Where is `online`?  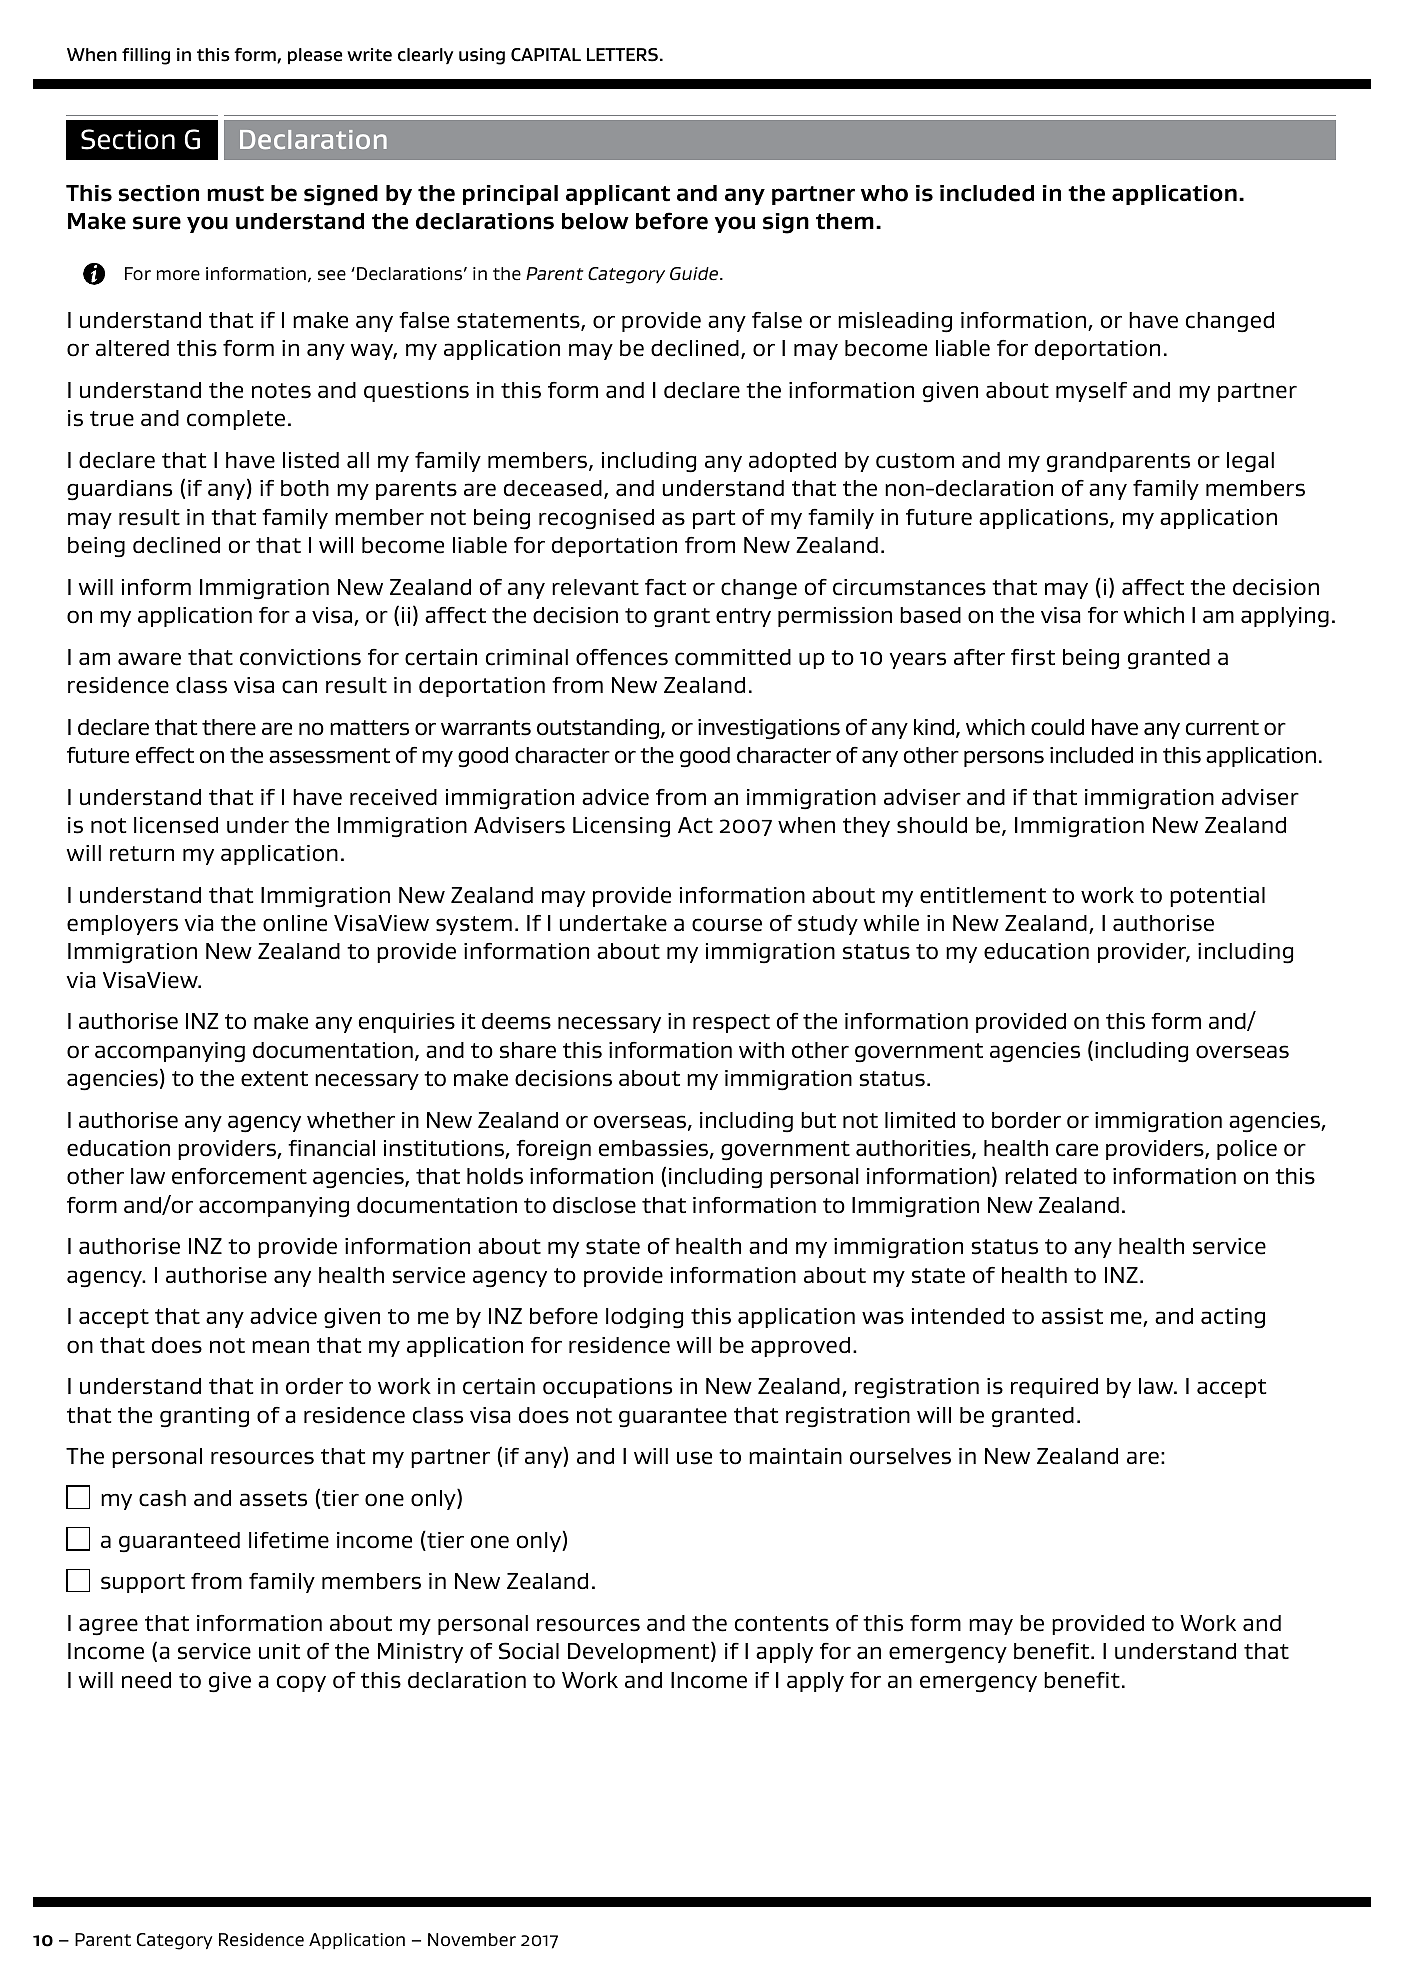
online is located at coordinates (295, 923).
